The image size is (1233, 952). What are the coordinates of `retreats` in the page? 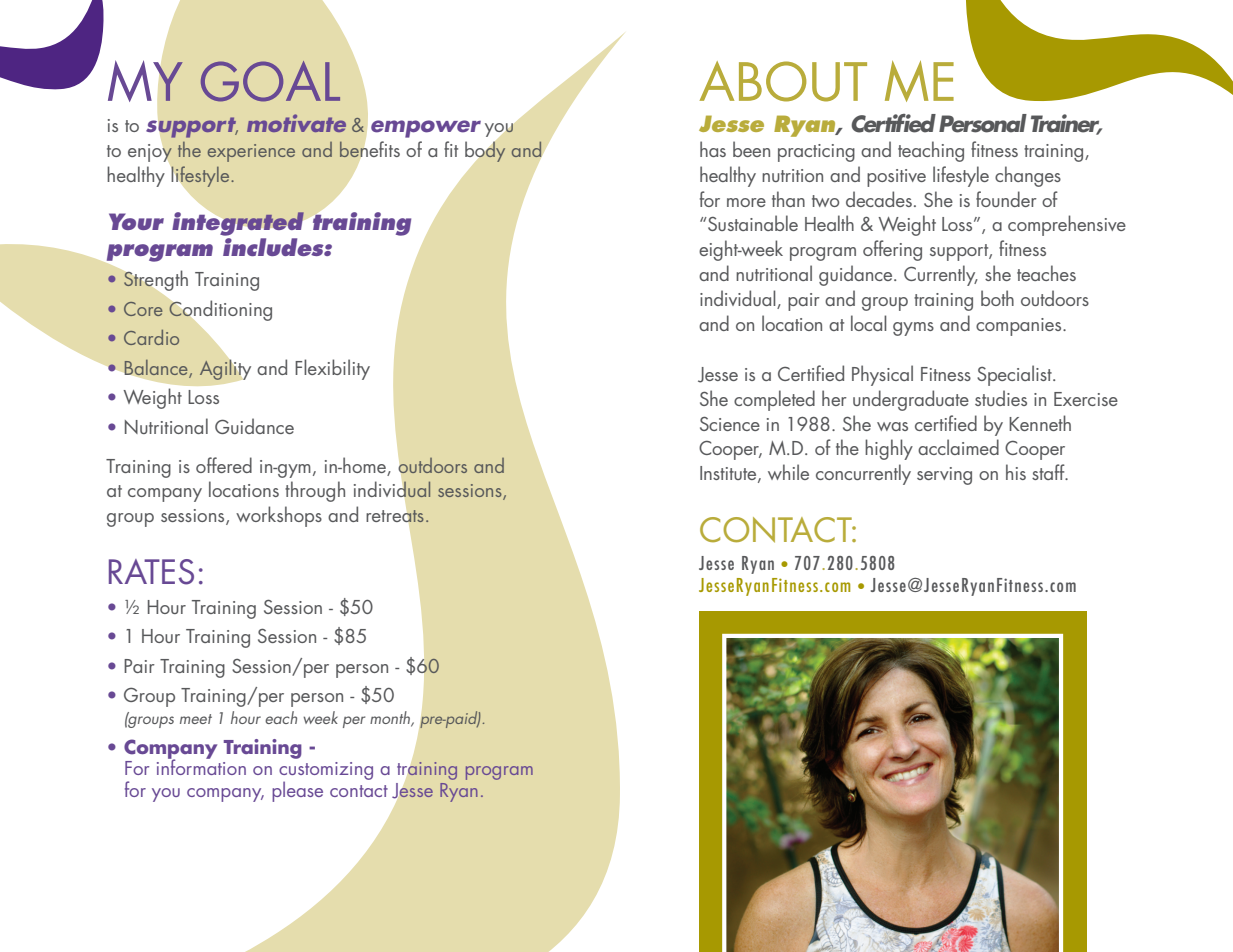 It's located at (396, 516).
